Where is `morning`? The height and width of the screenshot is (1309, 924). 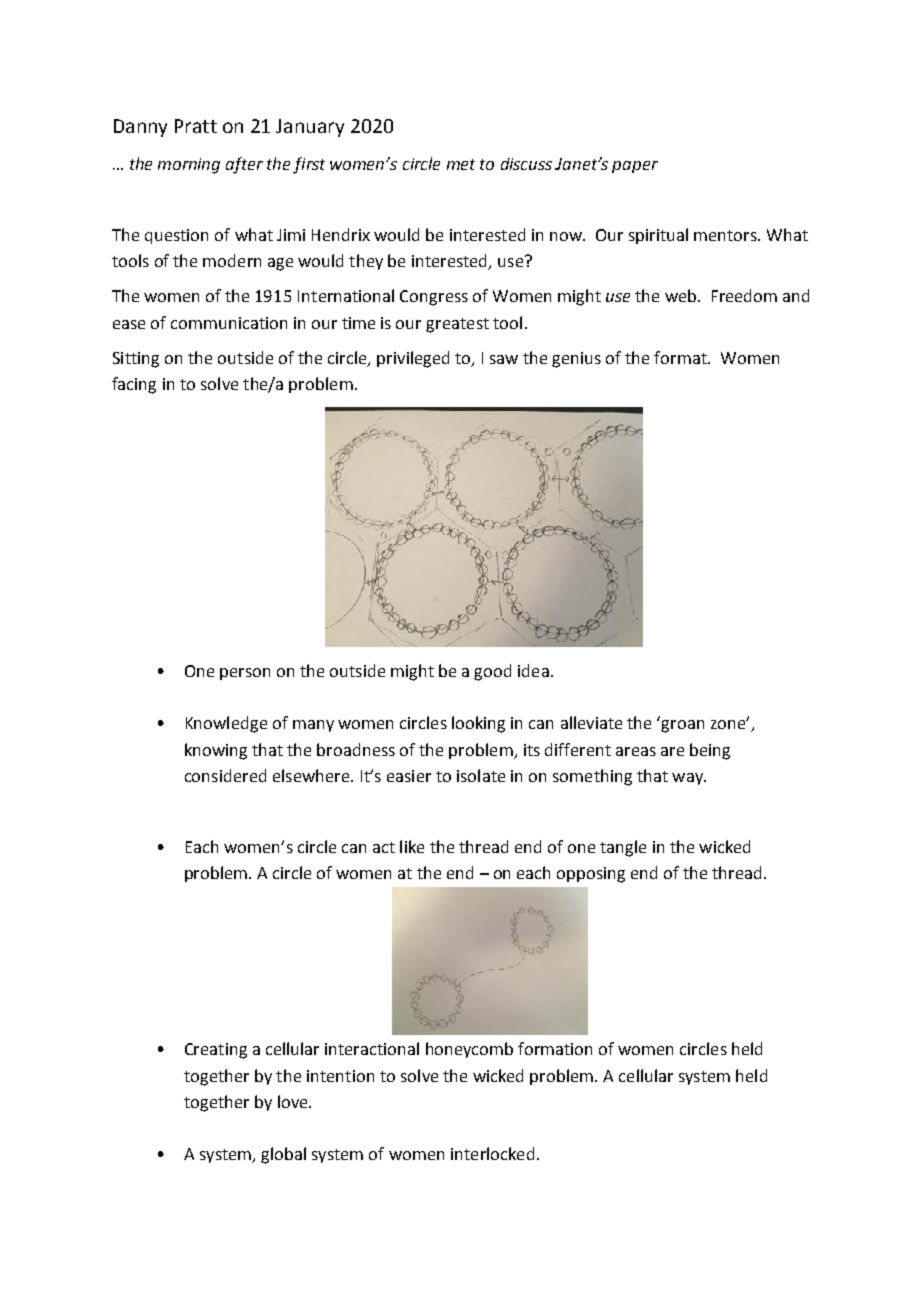
morning is located at coordinates (189, 166).
